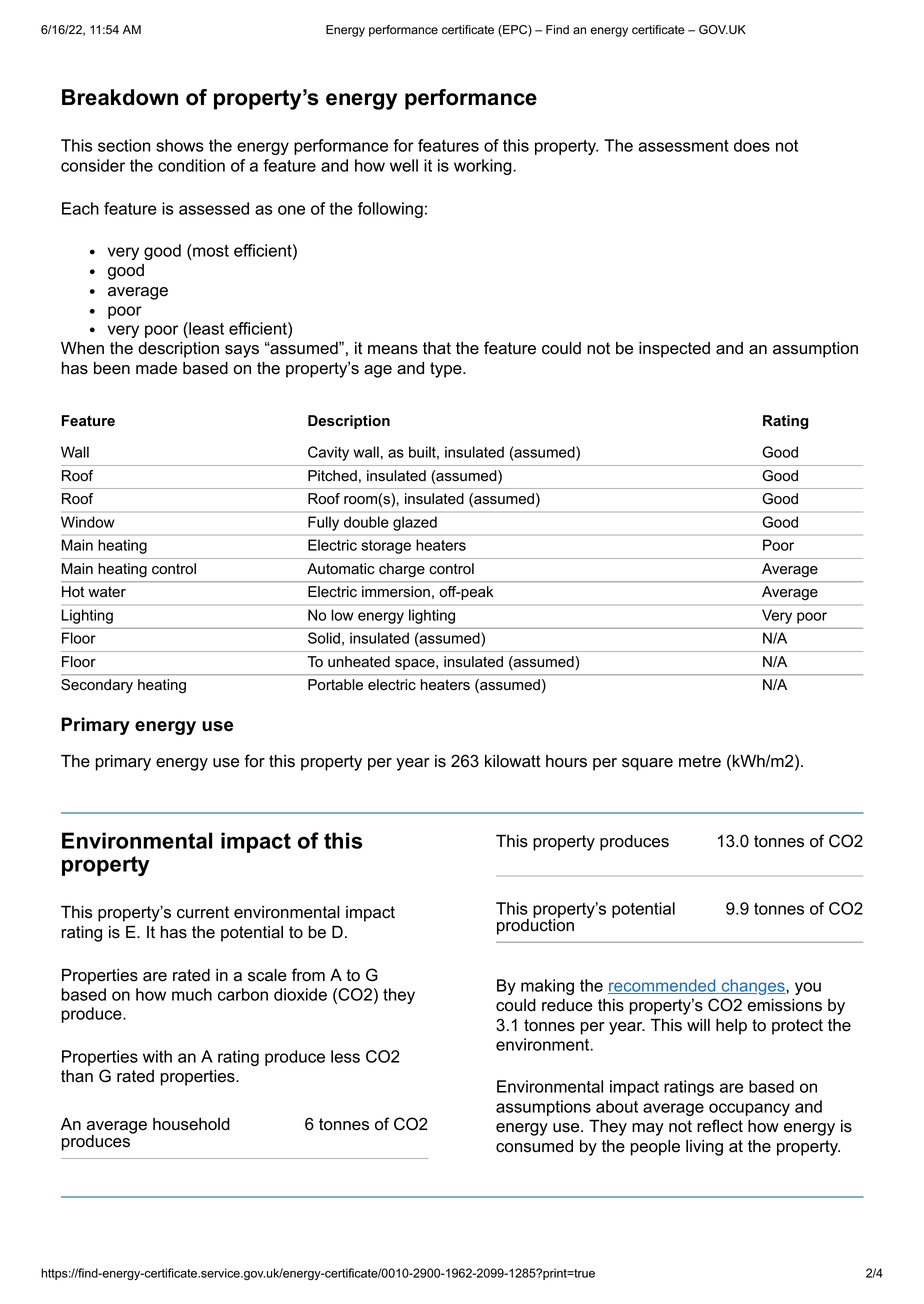 Image resolution: width=924 pixels, height=1304 pixels. I want to click on consumed, so click(534, 1146).
